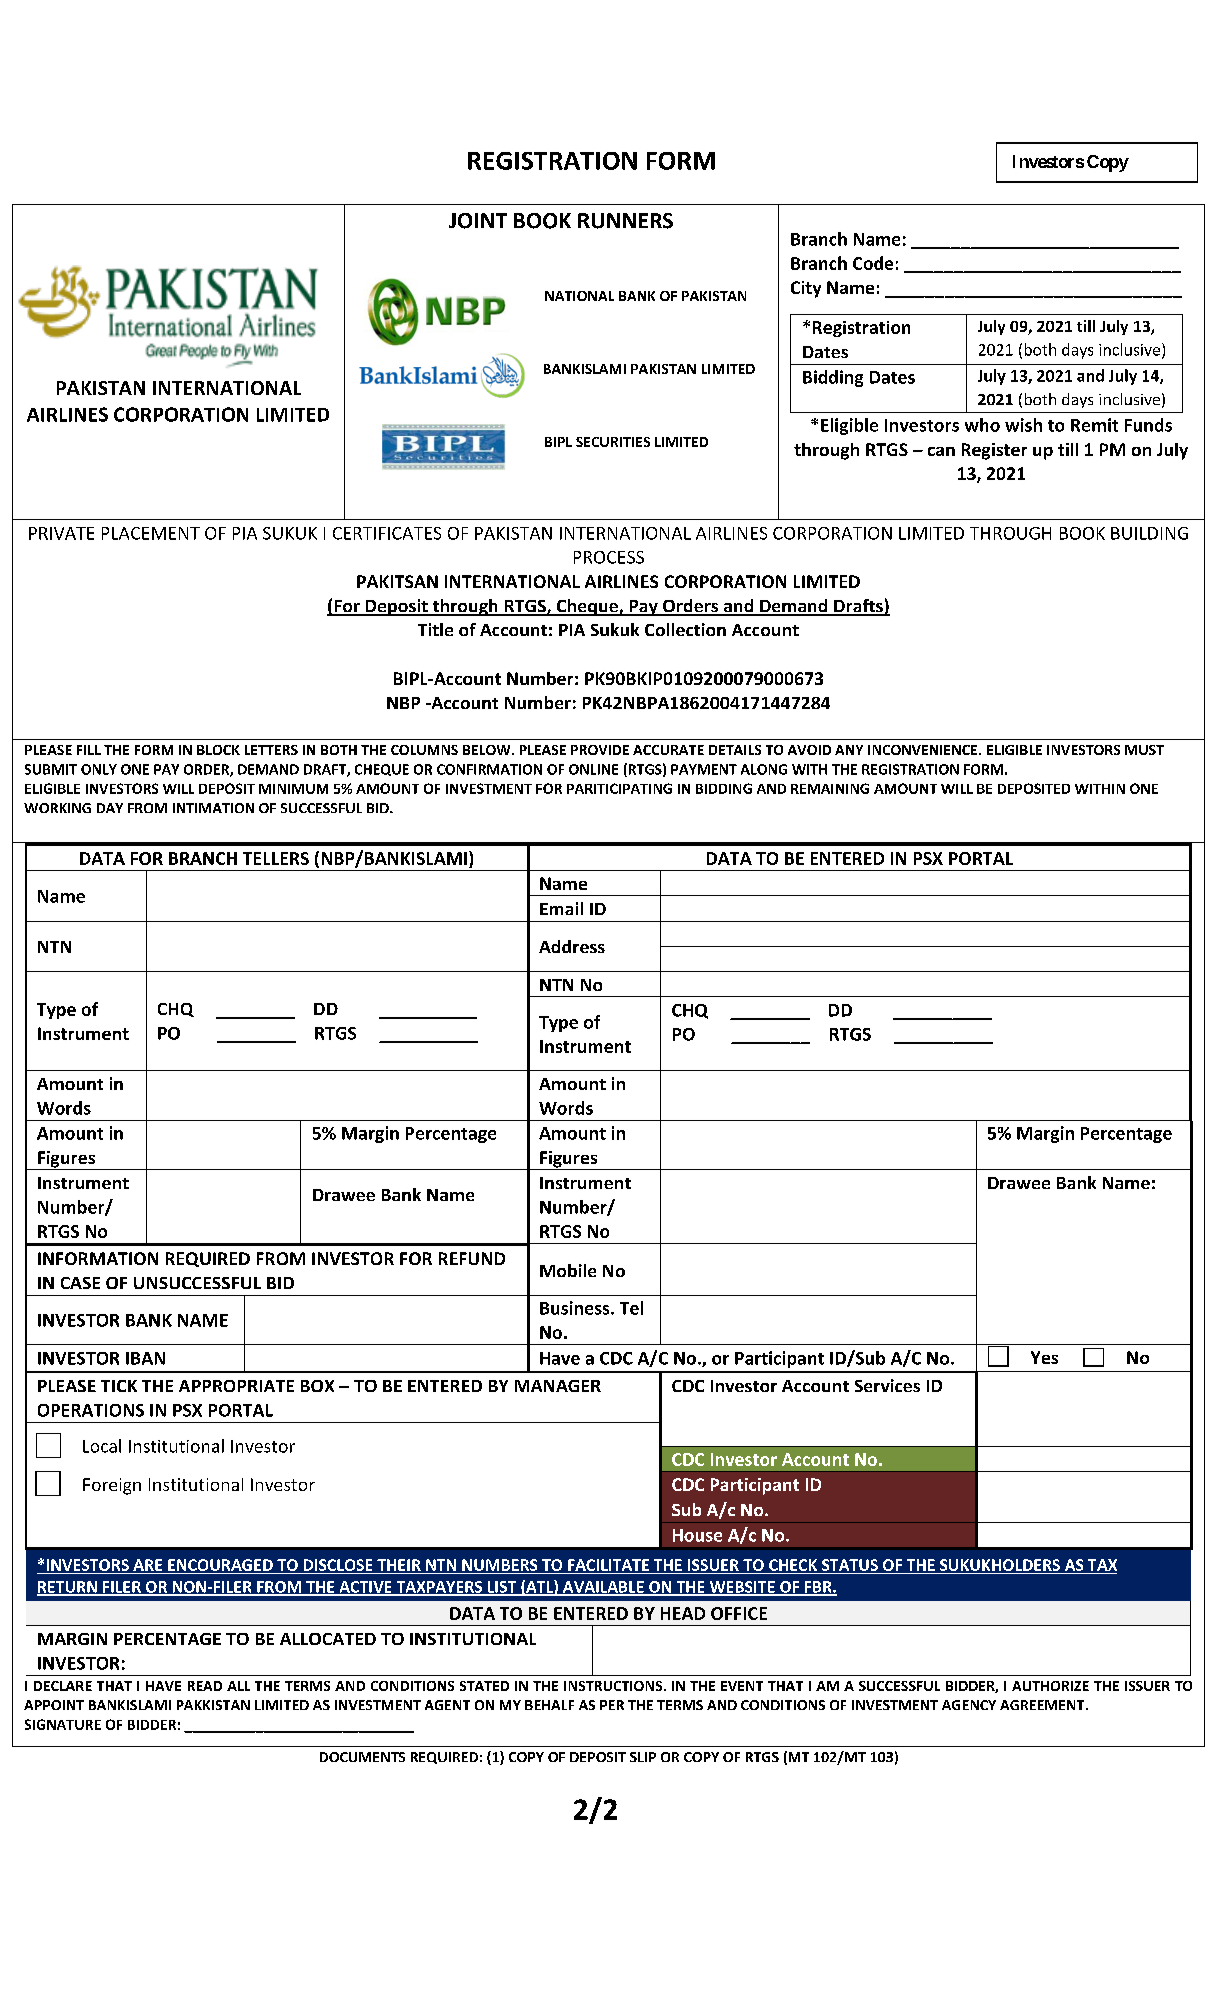 The height and width of the screenshot is (2004, 1217). Describe the element at coordinates (873, 263) in the screenshot. I see `Code` at that location.
